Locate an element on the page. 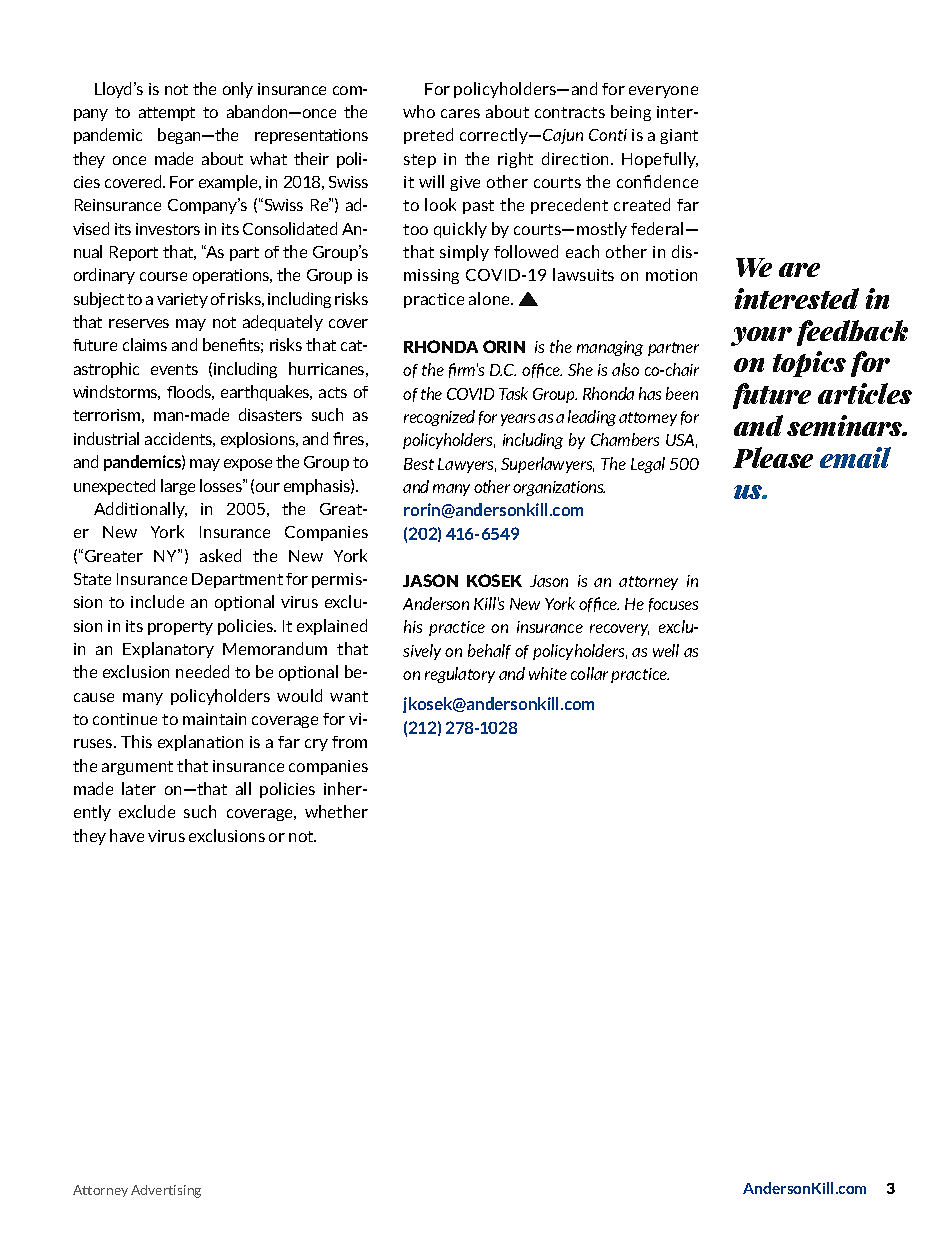  Best is located at coordinates (419, 464).
